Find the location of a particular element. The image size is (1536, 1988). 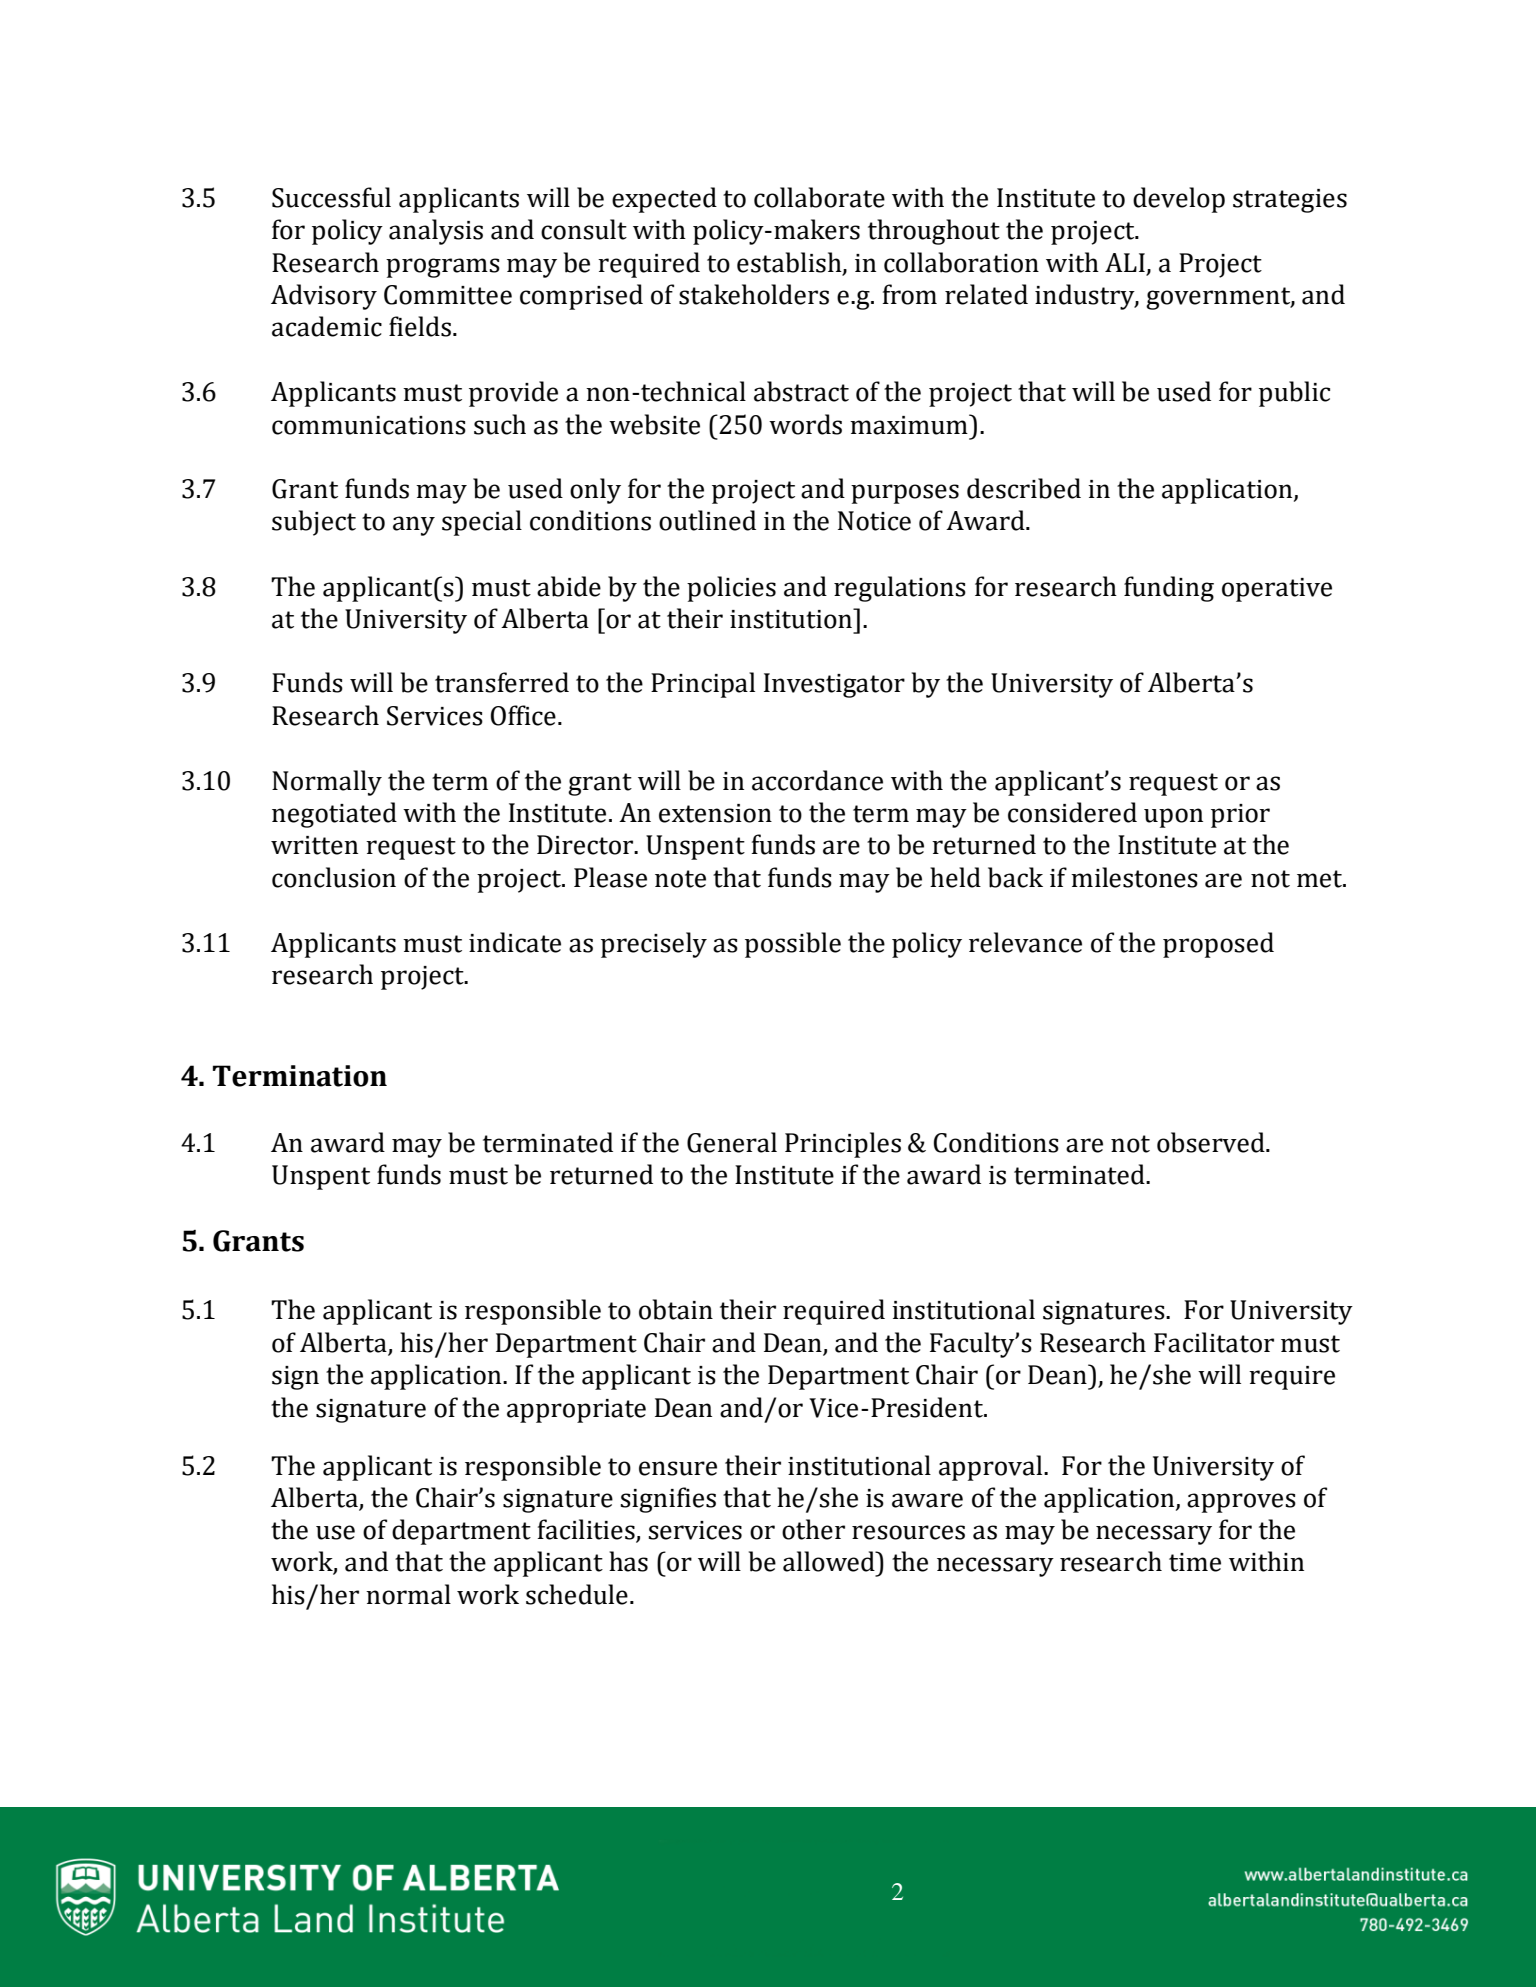

collaborate is located at coordinates (819, 197).
